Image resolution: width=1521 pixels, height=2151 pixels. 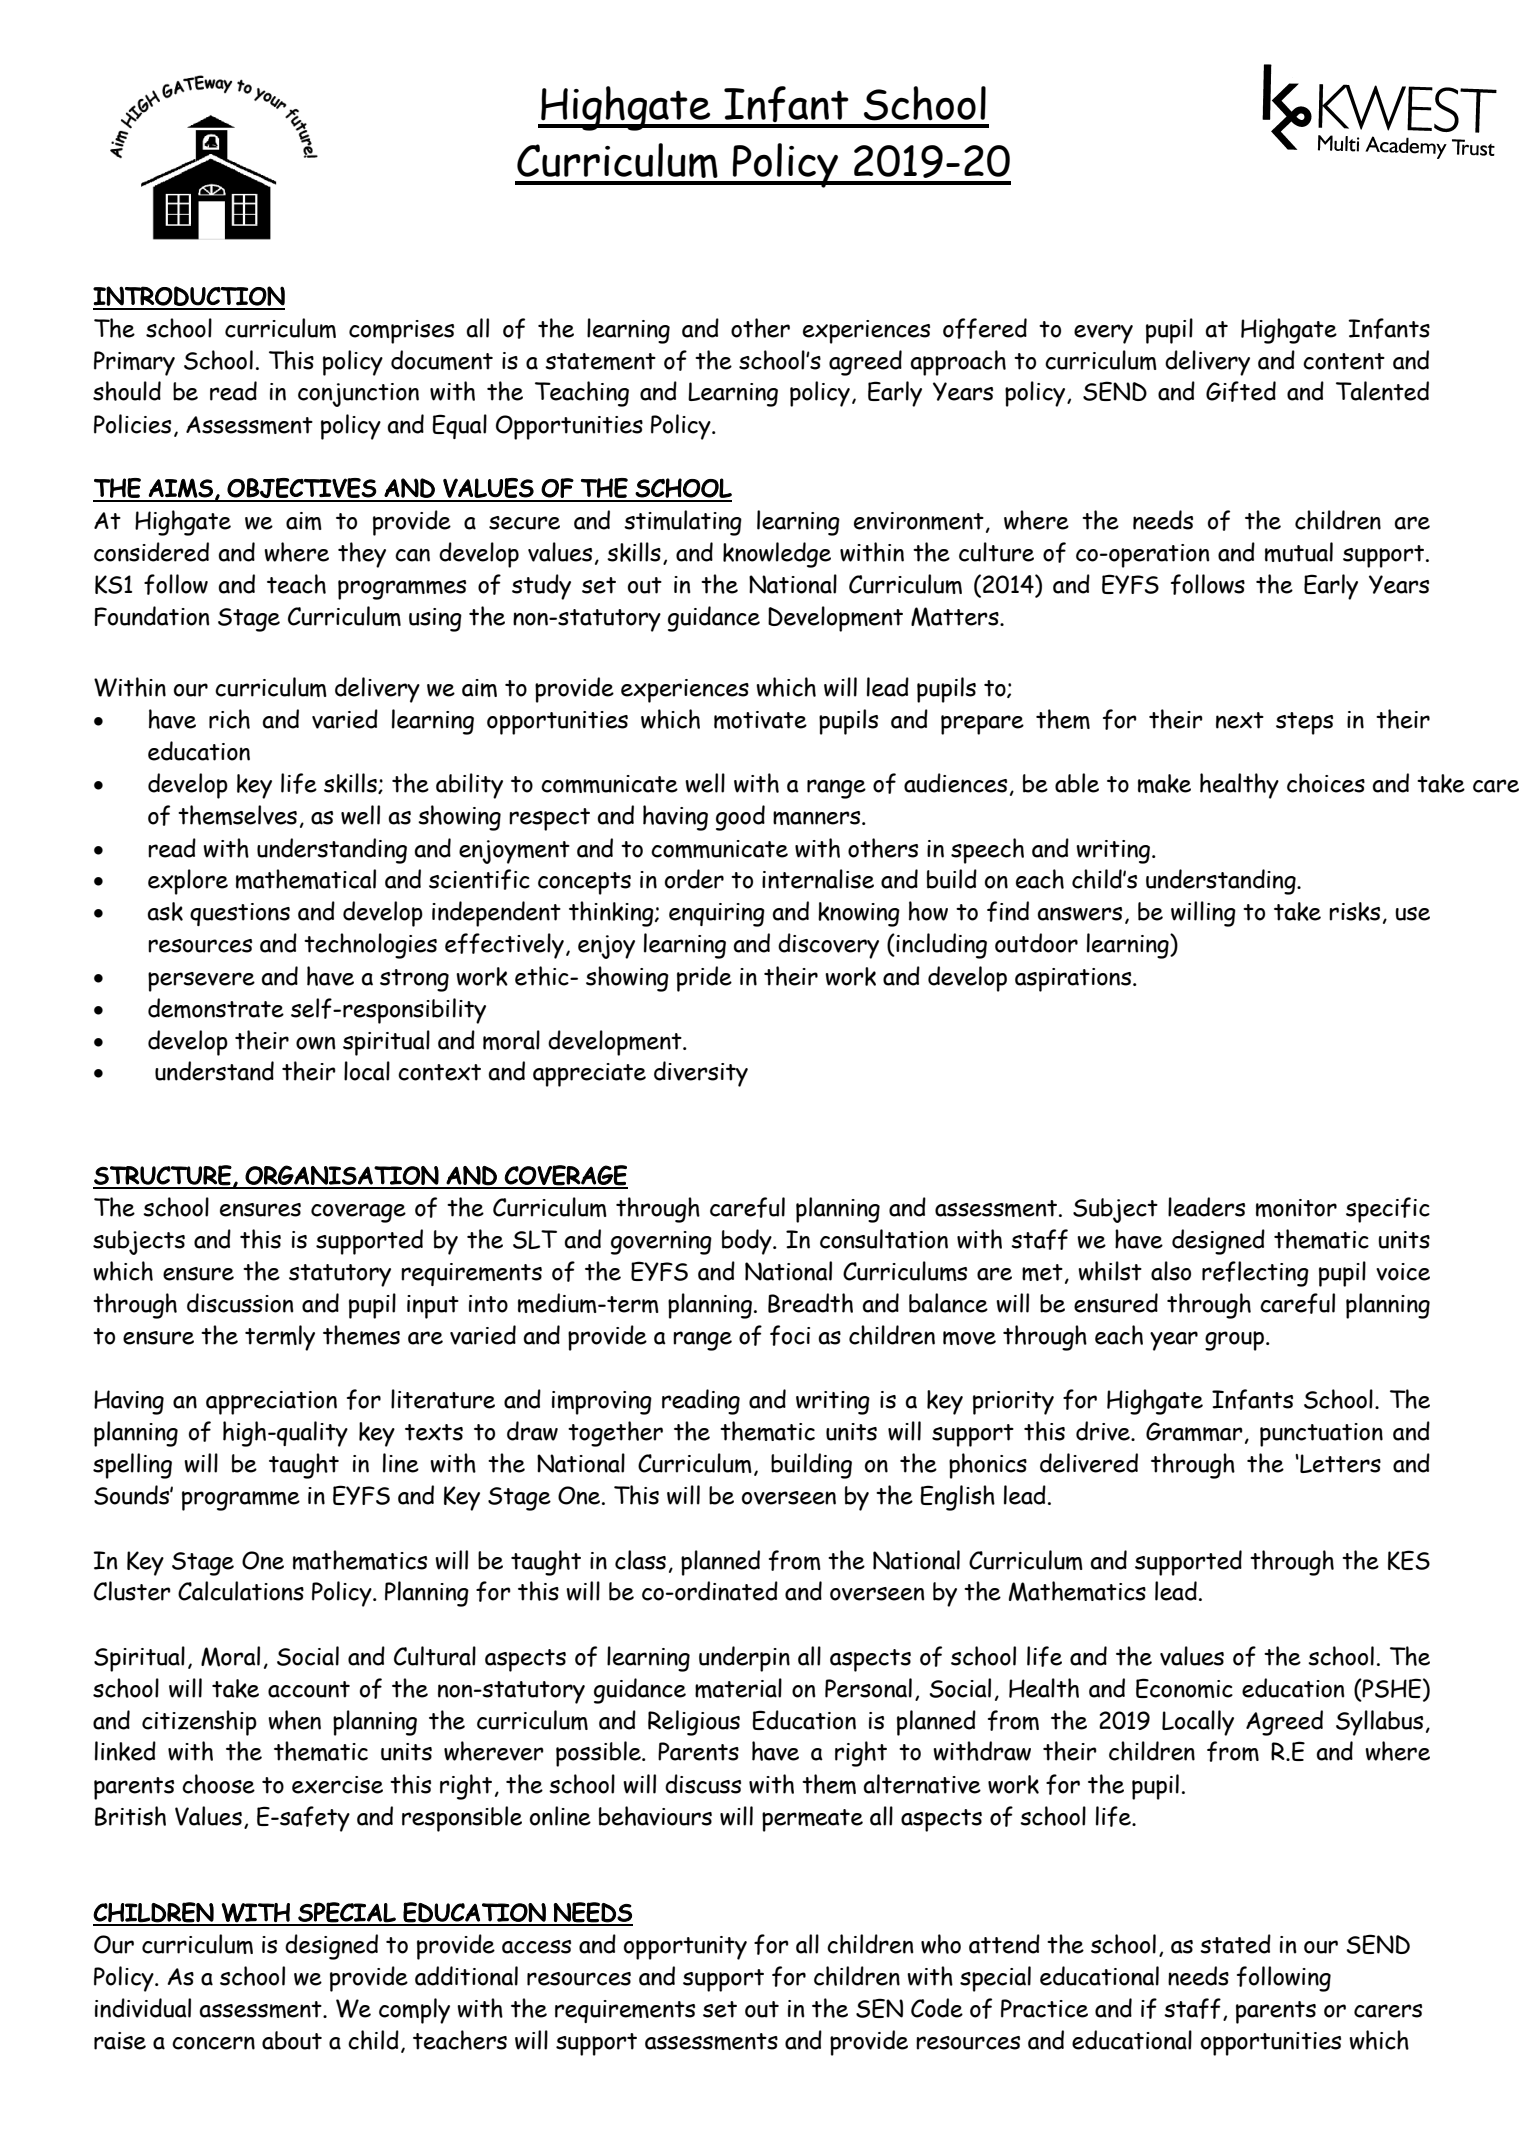 I want to click on body, so click(x=748, y=1242).
